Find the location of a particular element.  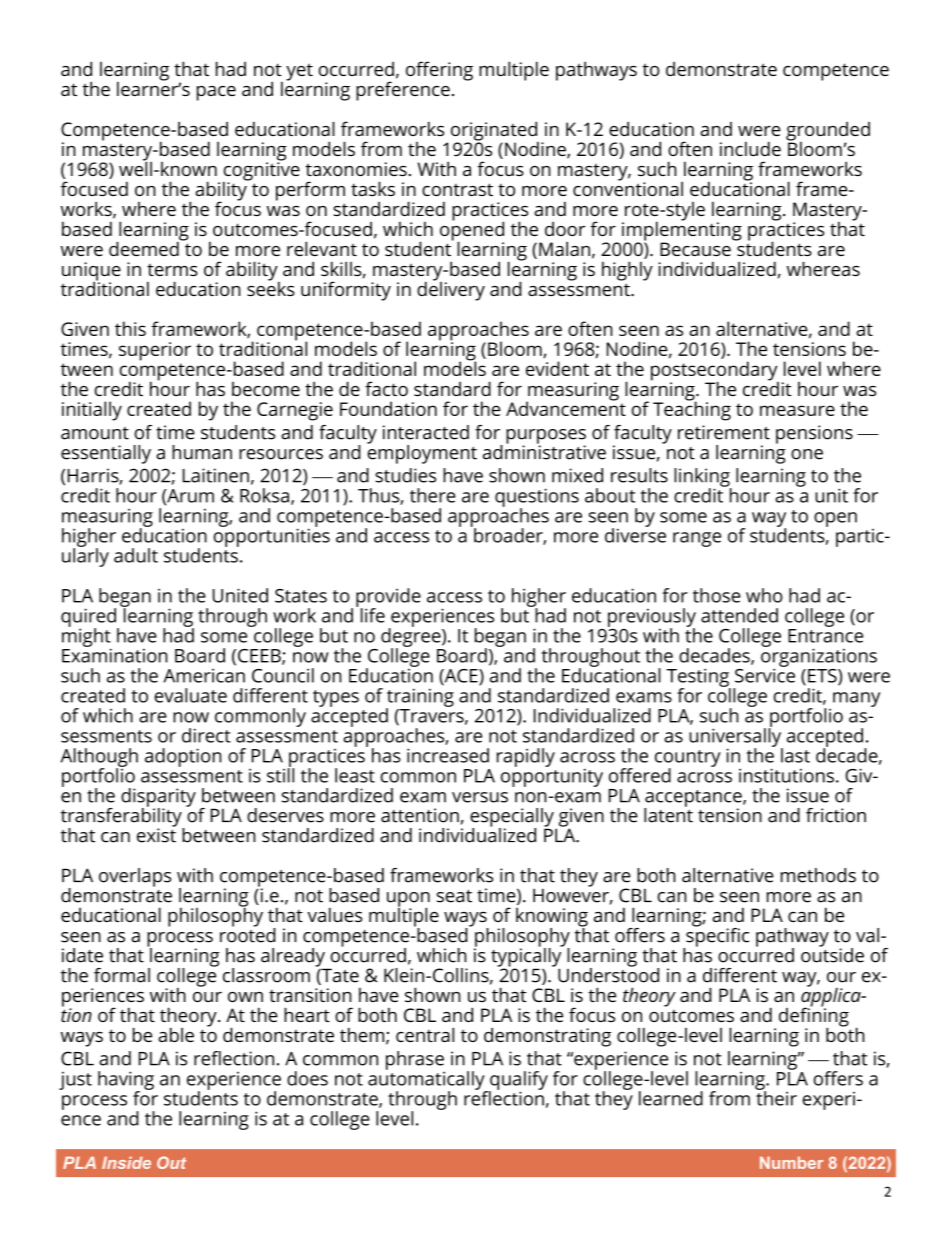

include is located at coordinates (750, 148).
